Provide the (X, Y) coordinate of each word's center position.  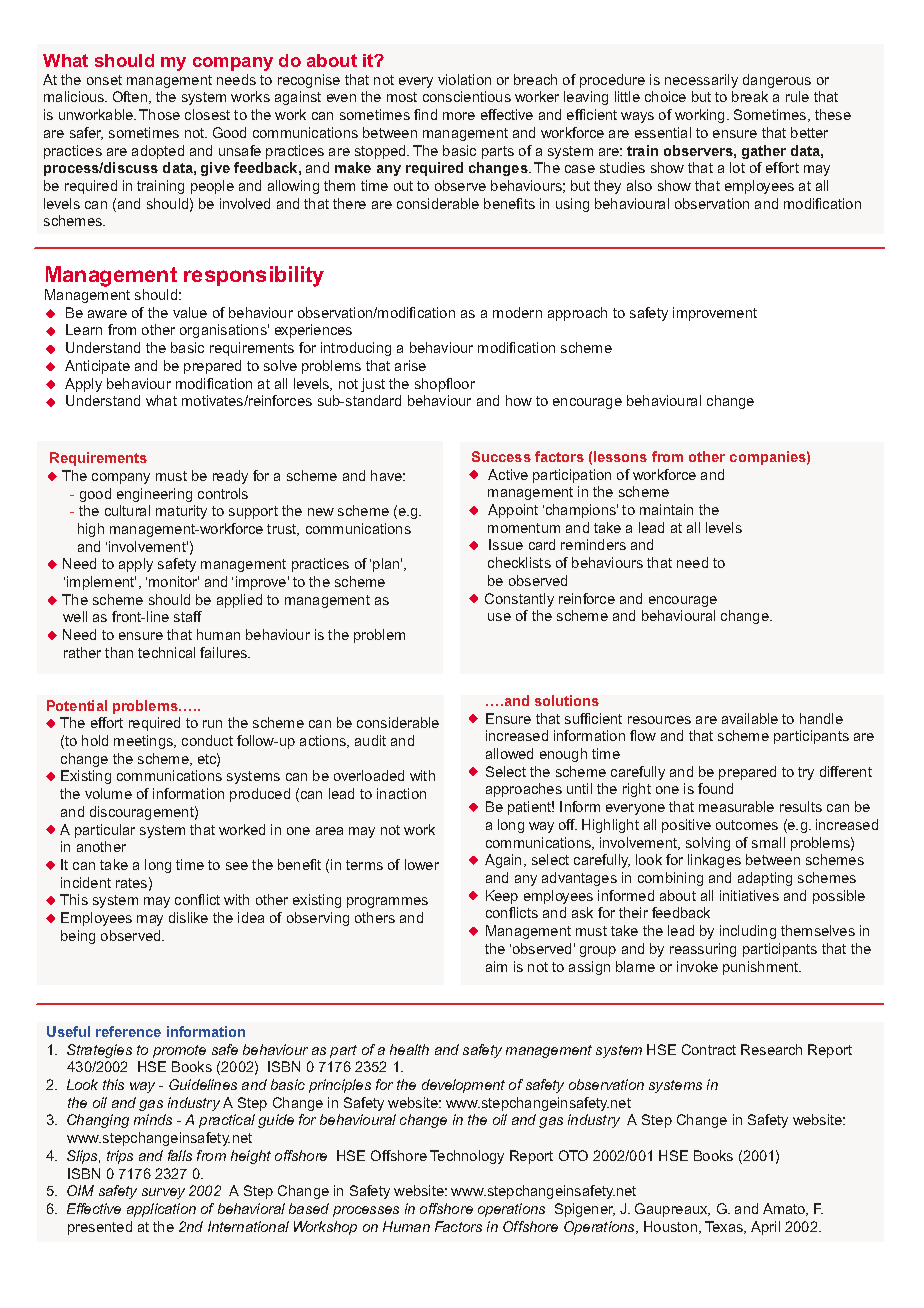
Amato (785, 1209)
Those (159, 114)
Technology (467, 1157)
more (459, 116)
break (750, 96)
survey (163, 1193)
